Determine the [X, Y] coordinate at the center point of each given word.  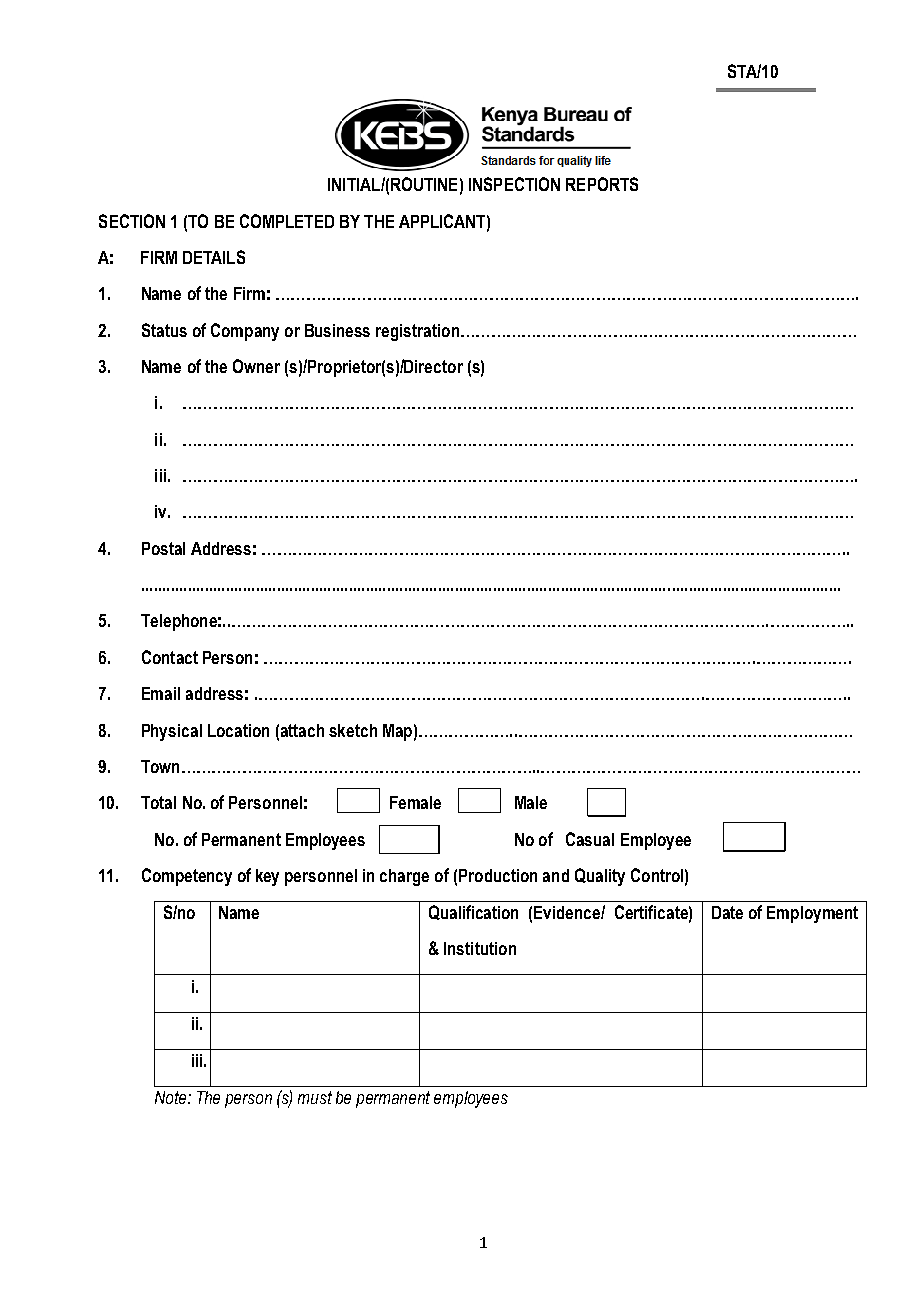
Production [498, 875]
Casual [590, 839]
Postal [163, 548]
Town [160, 766]
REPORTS [602, 184]
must [315, 1097]
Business [337, 330]
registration [417, 332]
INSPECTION [514, 184]
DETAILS [214, 257]
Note [172, 1097]
